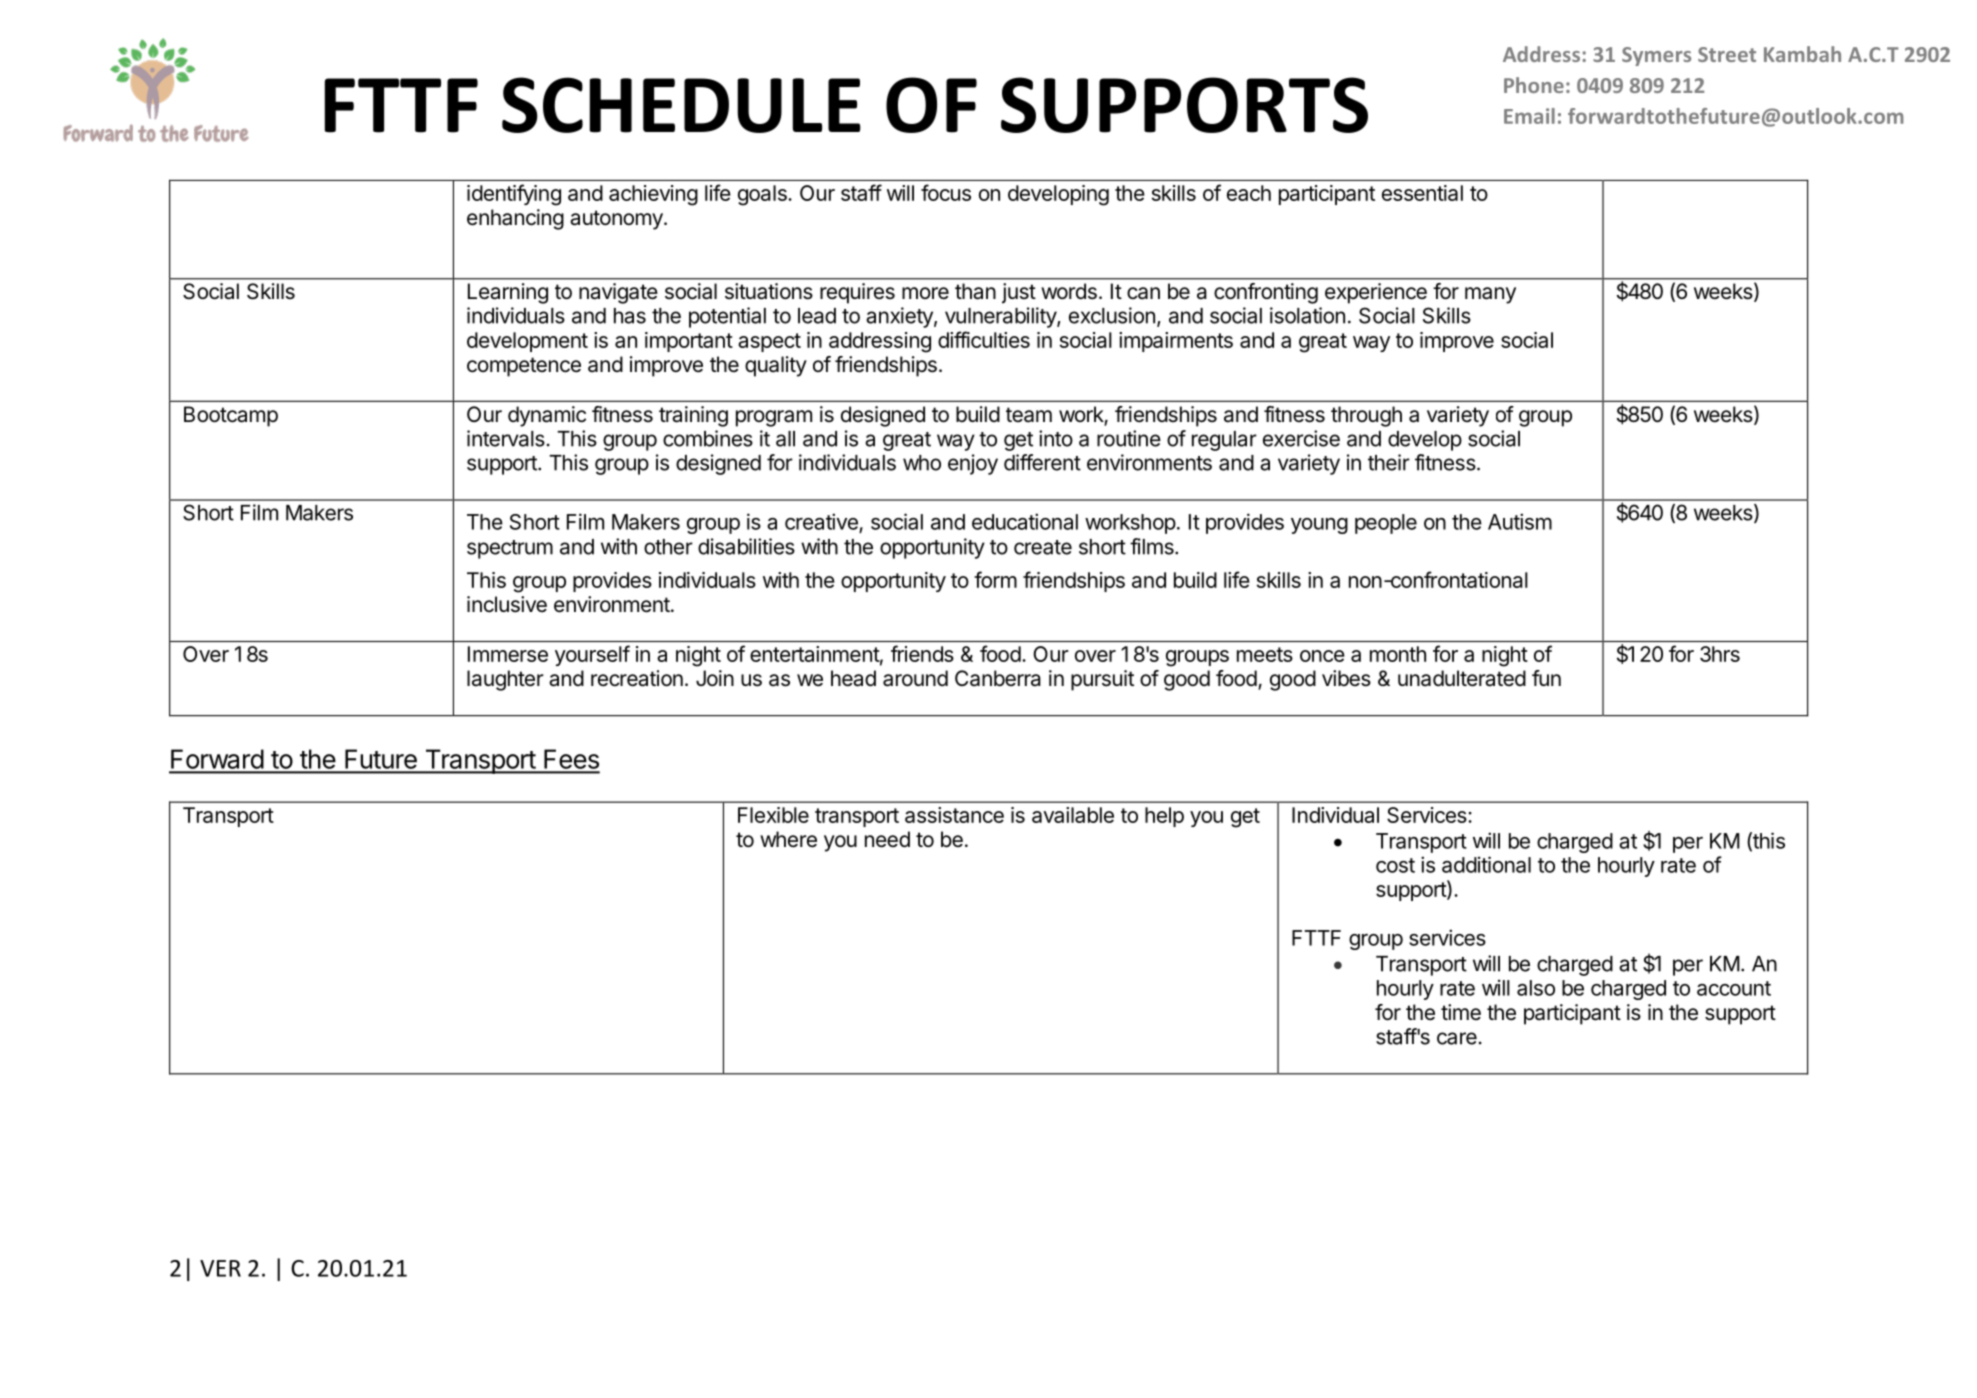 This page has height=1398, width=1977. Describe the element at coordinates (1520, 521) in the page. I see `Autism` at that location.
